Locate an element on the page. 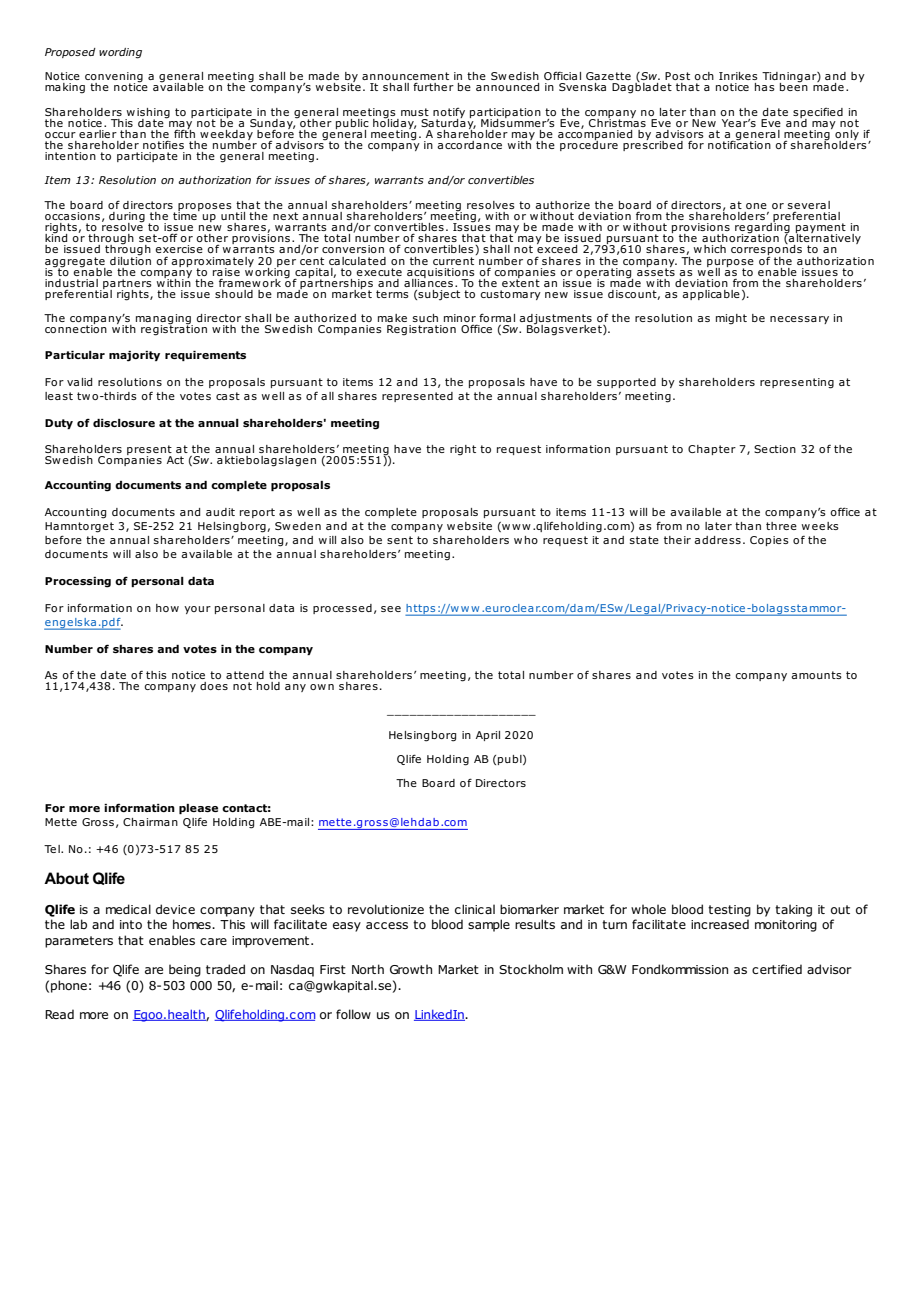 This document has width=924, height=1308. being is located at coordinates (185, 970).
